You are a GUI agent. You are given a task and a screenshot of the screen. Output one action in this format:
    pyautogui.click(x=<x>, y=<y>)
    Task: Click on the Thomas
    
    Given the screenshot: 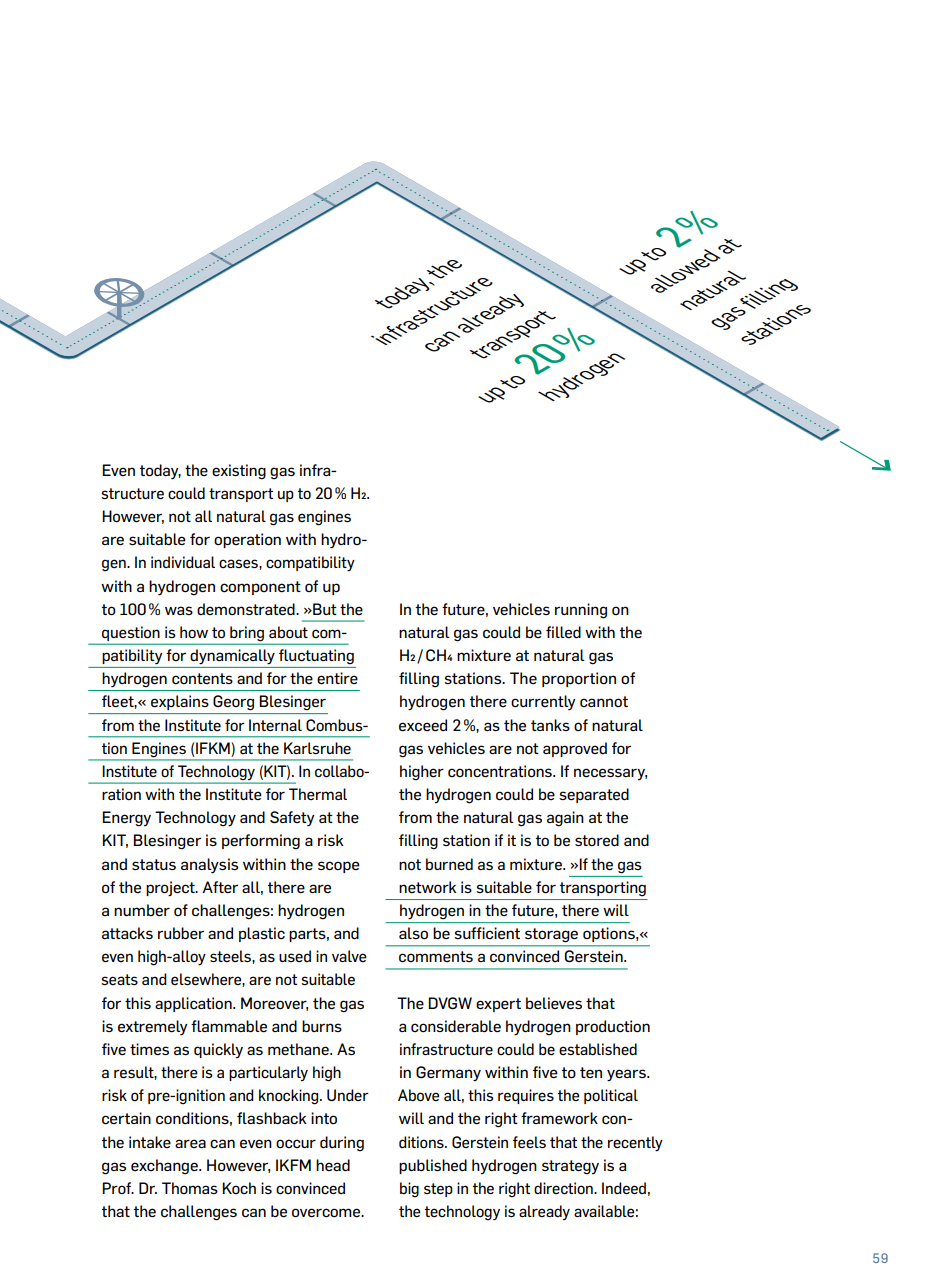 What is the action you would take?
    pyautogui.click(x=190, y=1188)
